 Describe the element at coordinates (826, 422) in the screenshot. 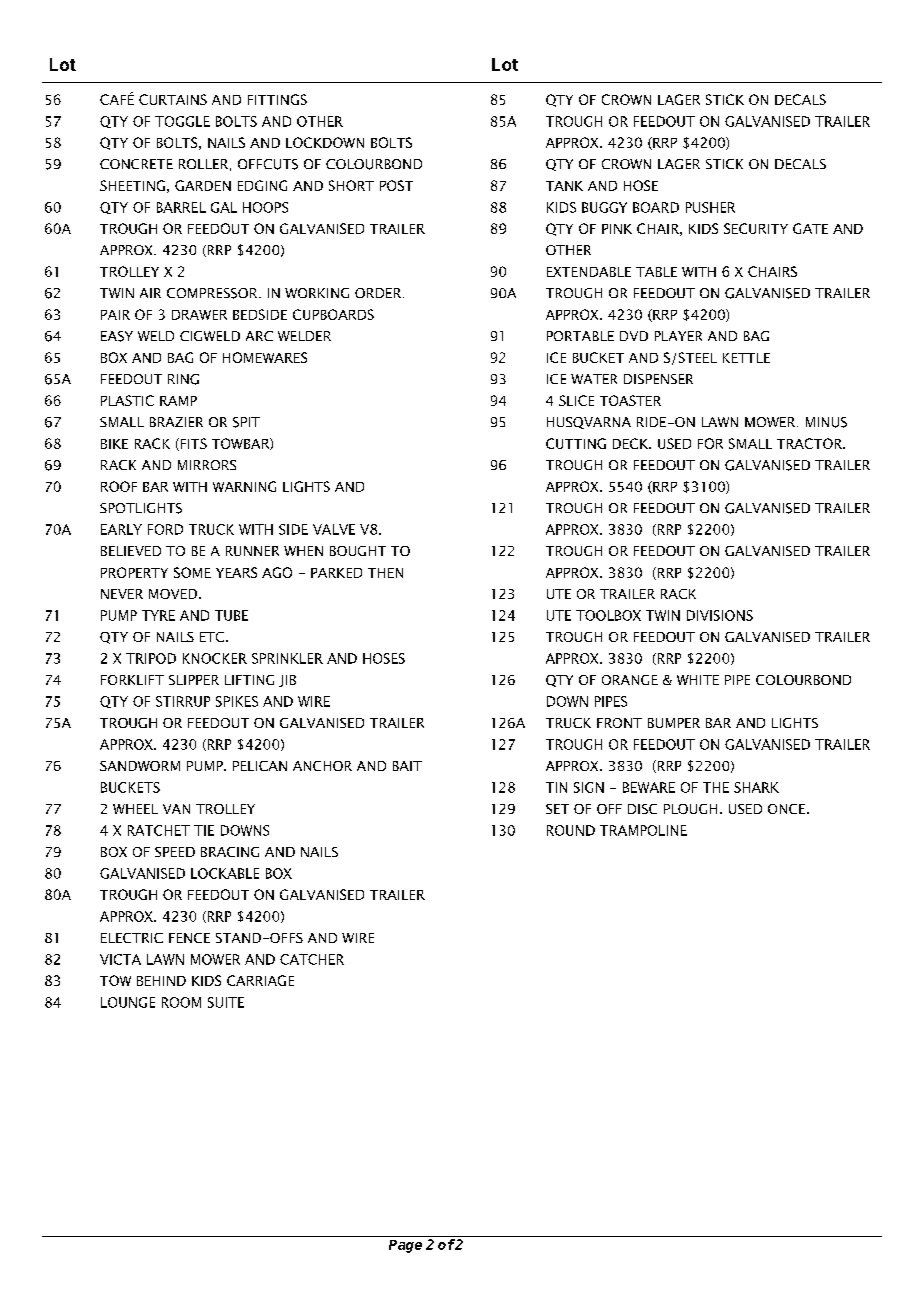

I see `MINUS` at that location.
